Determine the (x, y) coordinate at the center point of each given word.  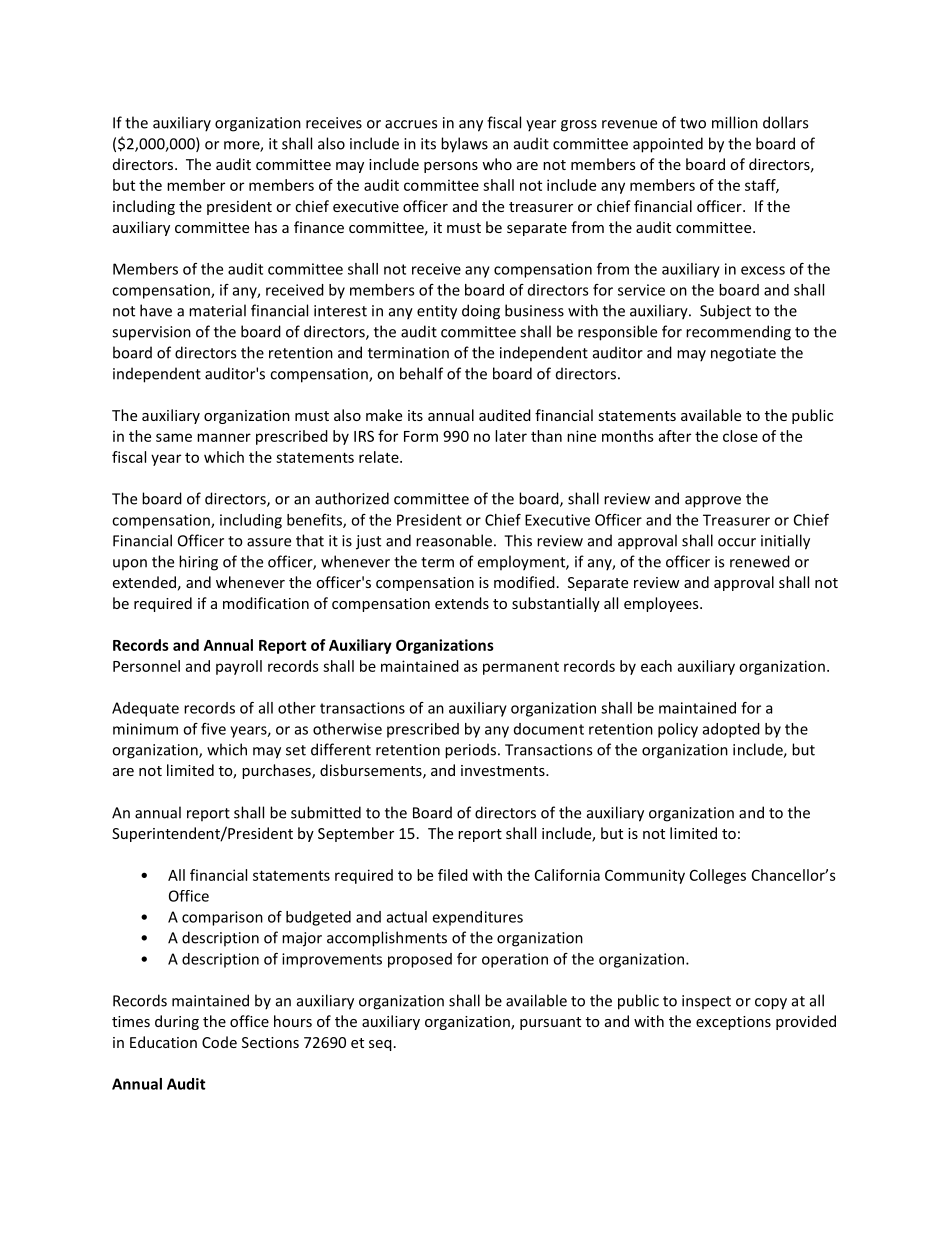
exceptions (733, 1023)
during (177, 1022)
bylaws (464, 145)
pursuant (550, 1023)
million (735, 122)
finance (319, 227)
